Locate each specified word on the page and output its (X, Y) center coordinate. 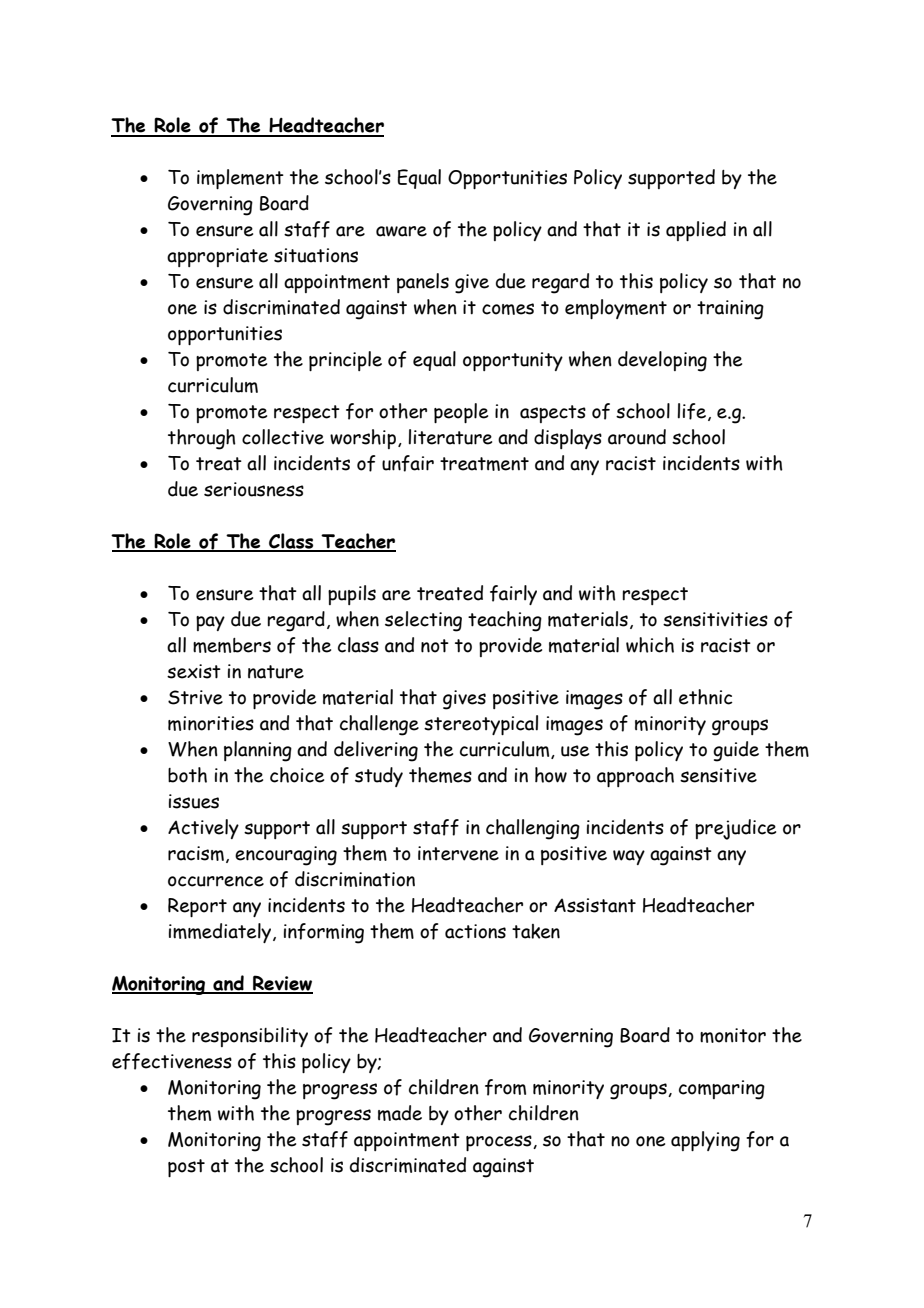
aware (401, 231)
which (650, 645)
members (232, 645)
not (435, 646)
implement (240, 179)
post (186, 1168)
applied (696, 231)
